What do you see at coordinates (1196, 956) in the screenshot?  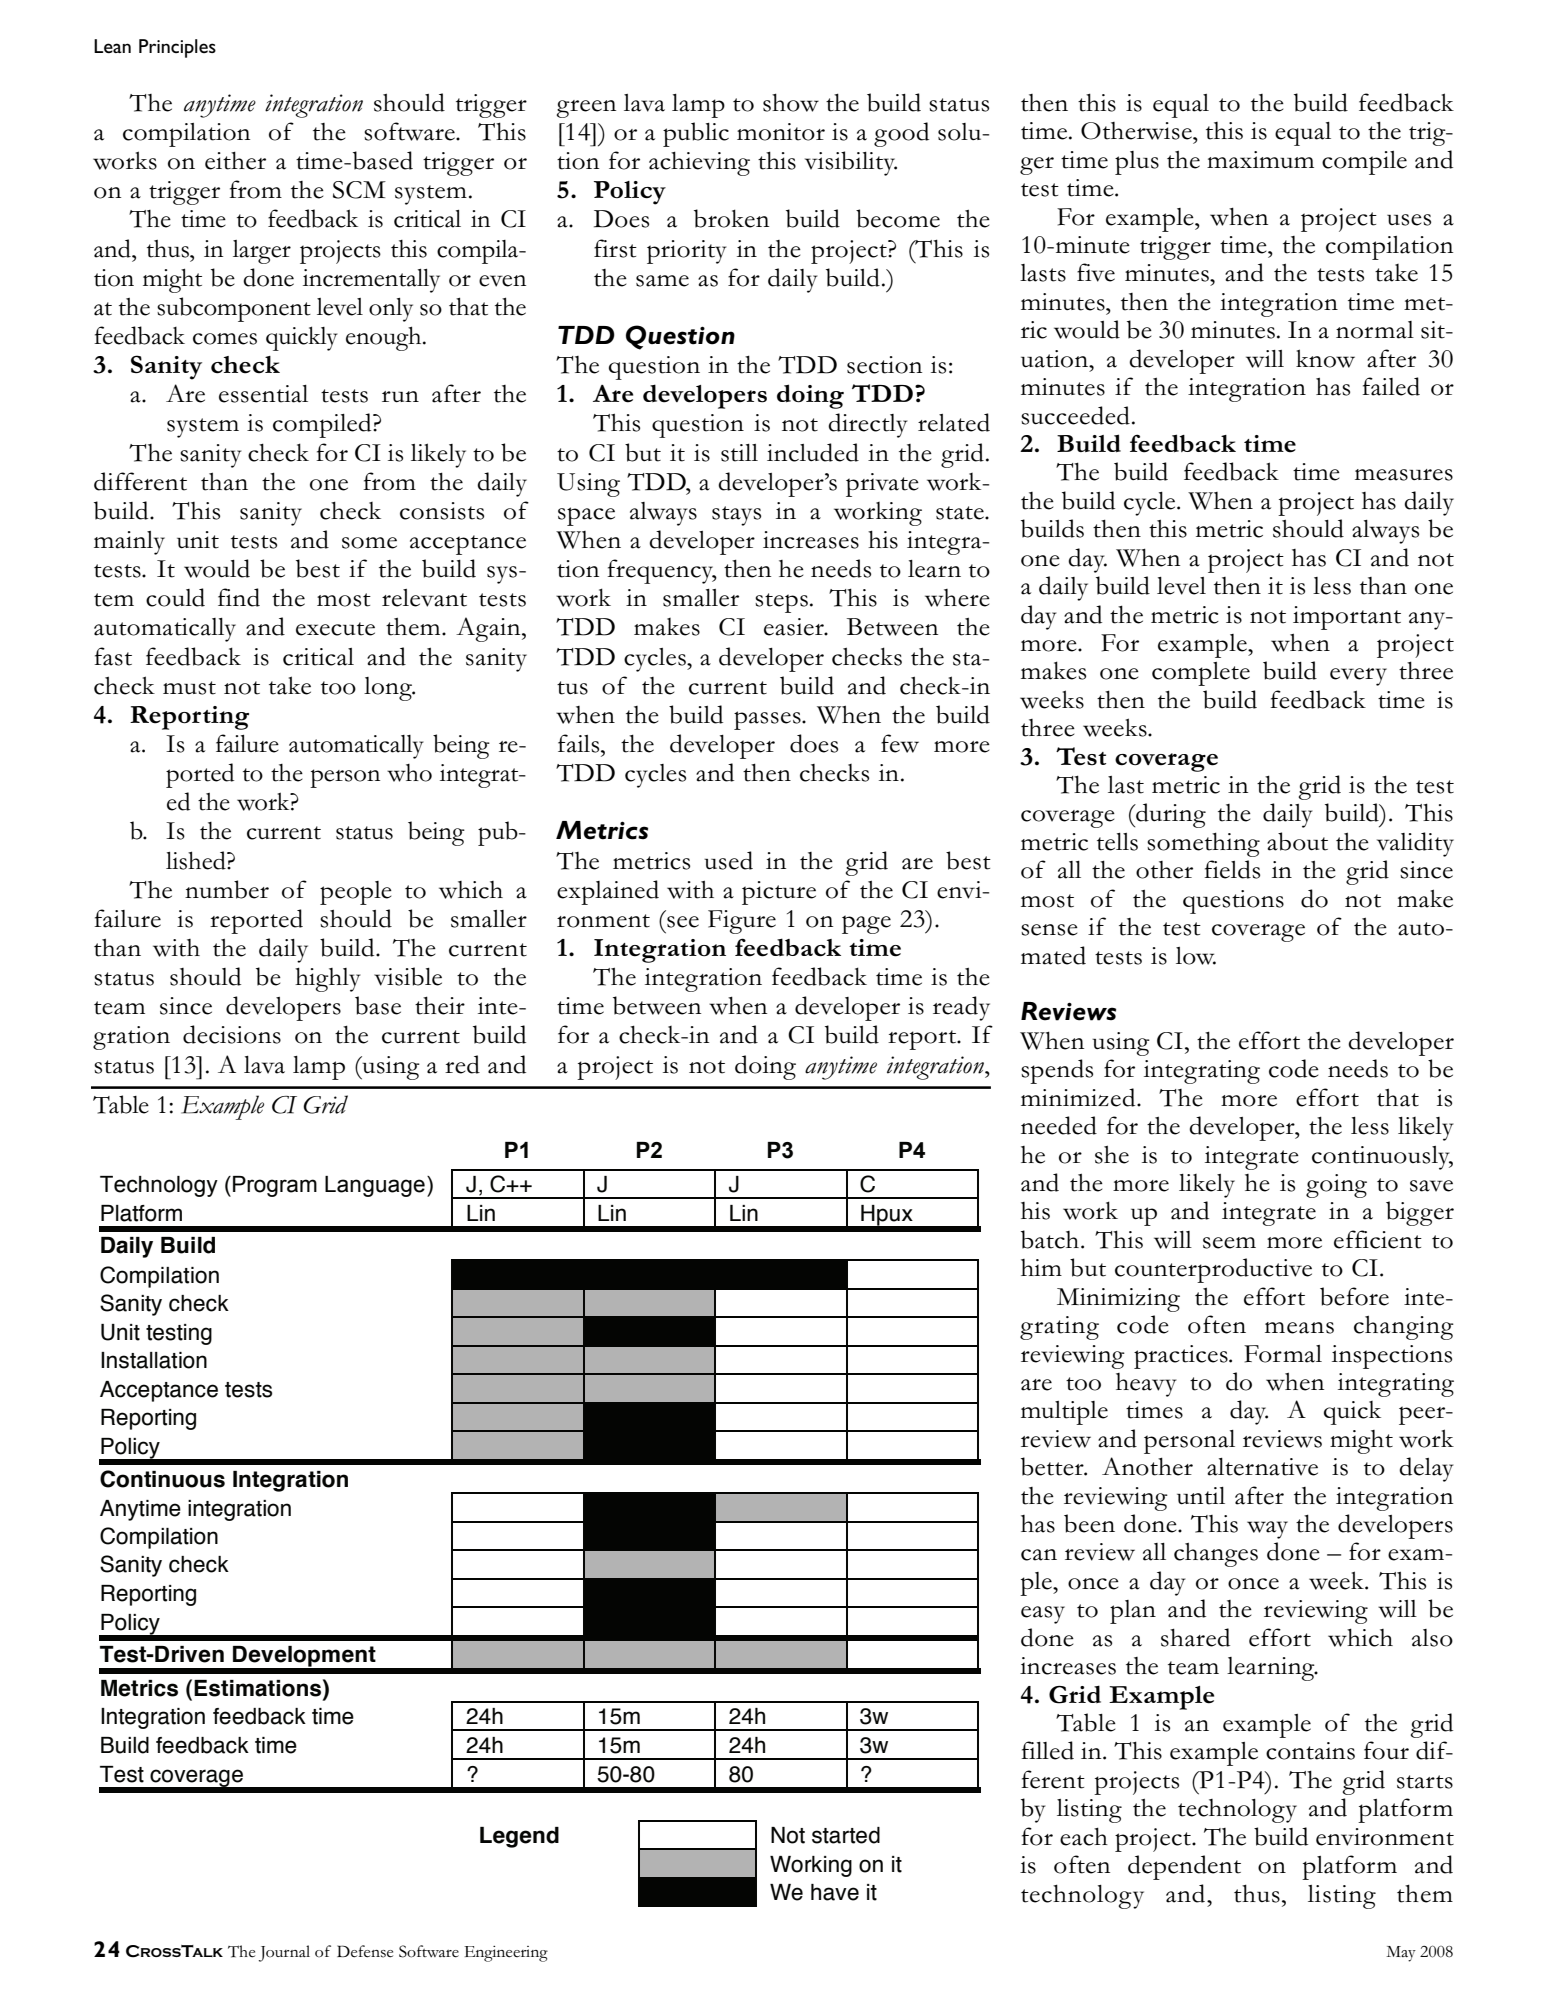 I see `low` at bounding box center [1196, 956].
